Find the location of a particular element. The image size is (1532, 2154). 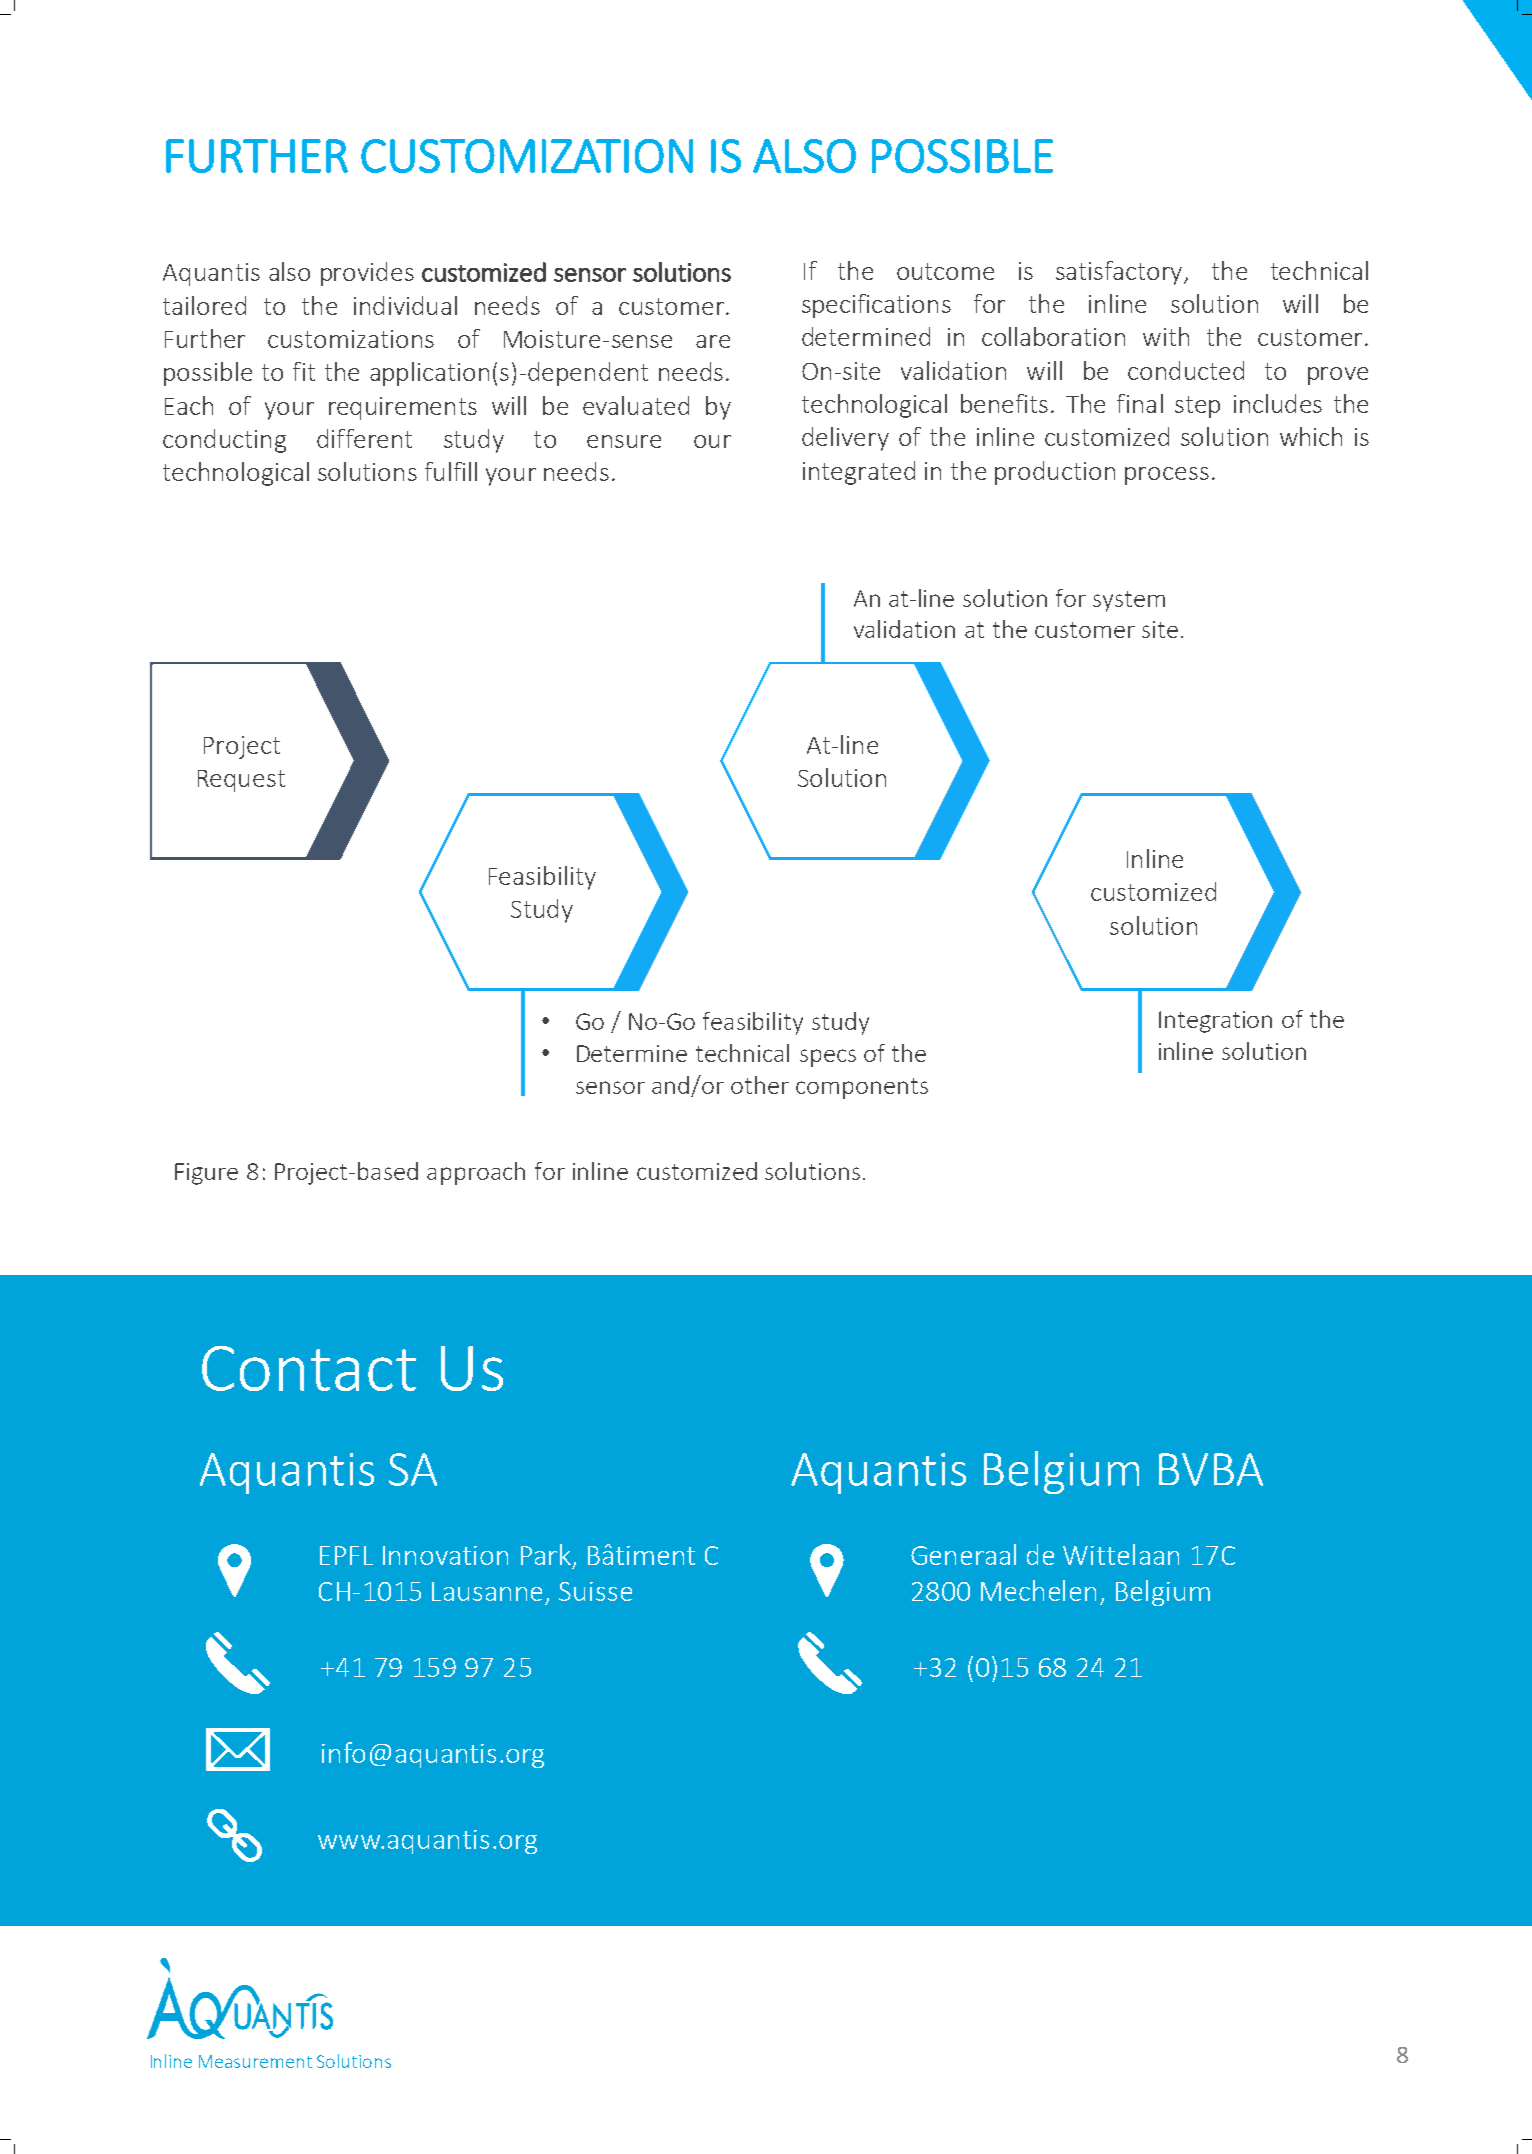

provides is located at coordinates (367, 274).
